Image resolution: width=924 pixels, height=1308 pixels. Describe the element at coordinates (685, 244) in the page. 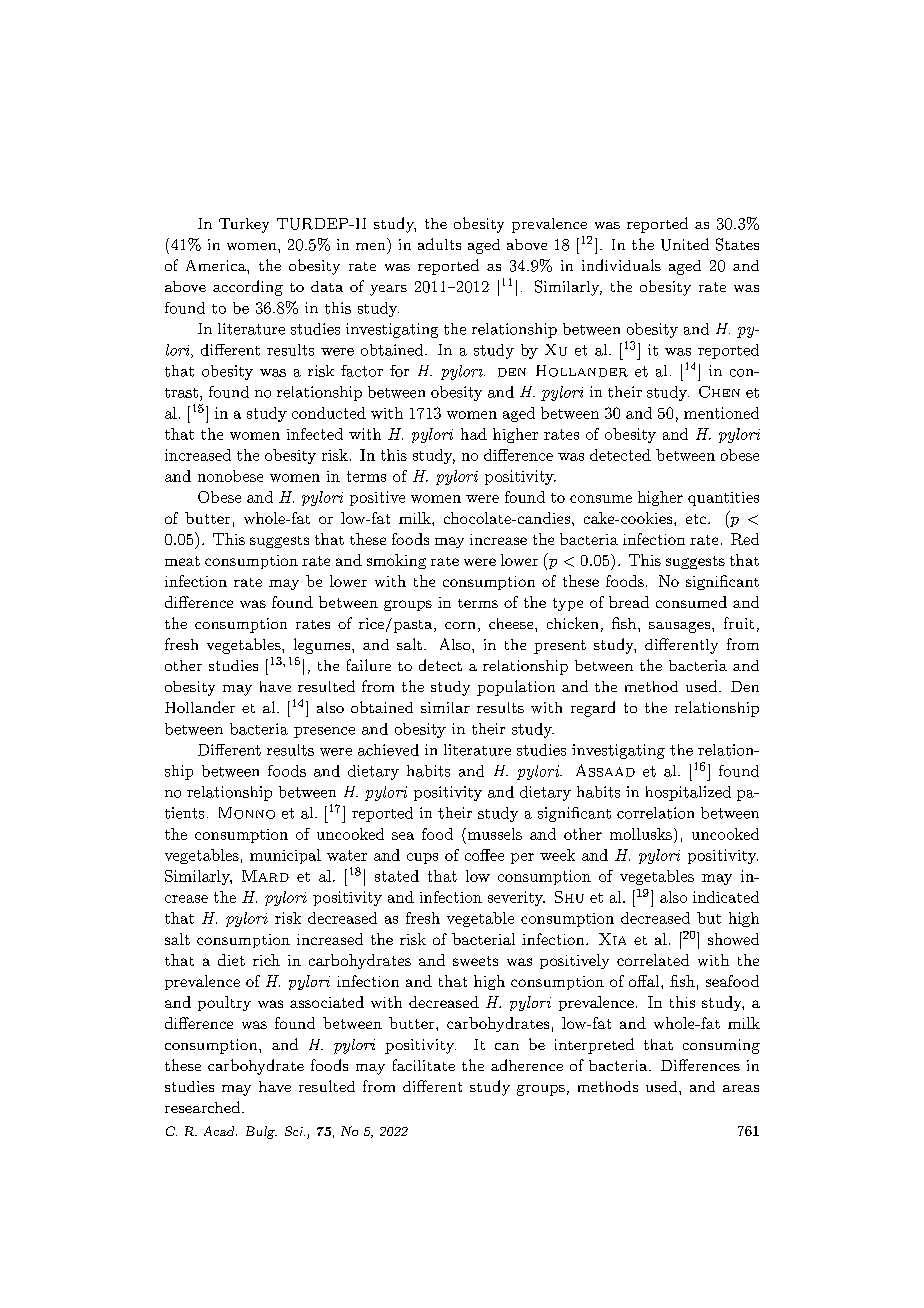

I see `United` at that location.
